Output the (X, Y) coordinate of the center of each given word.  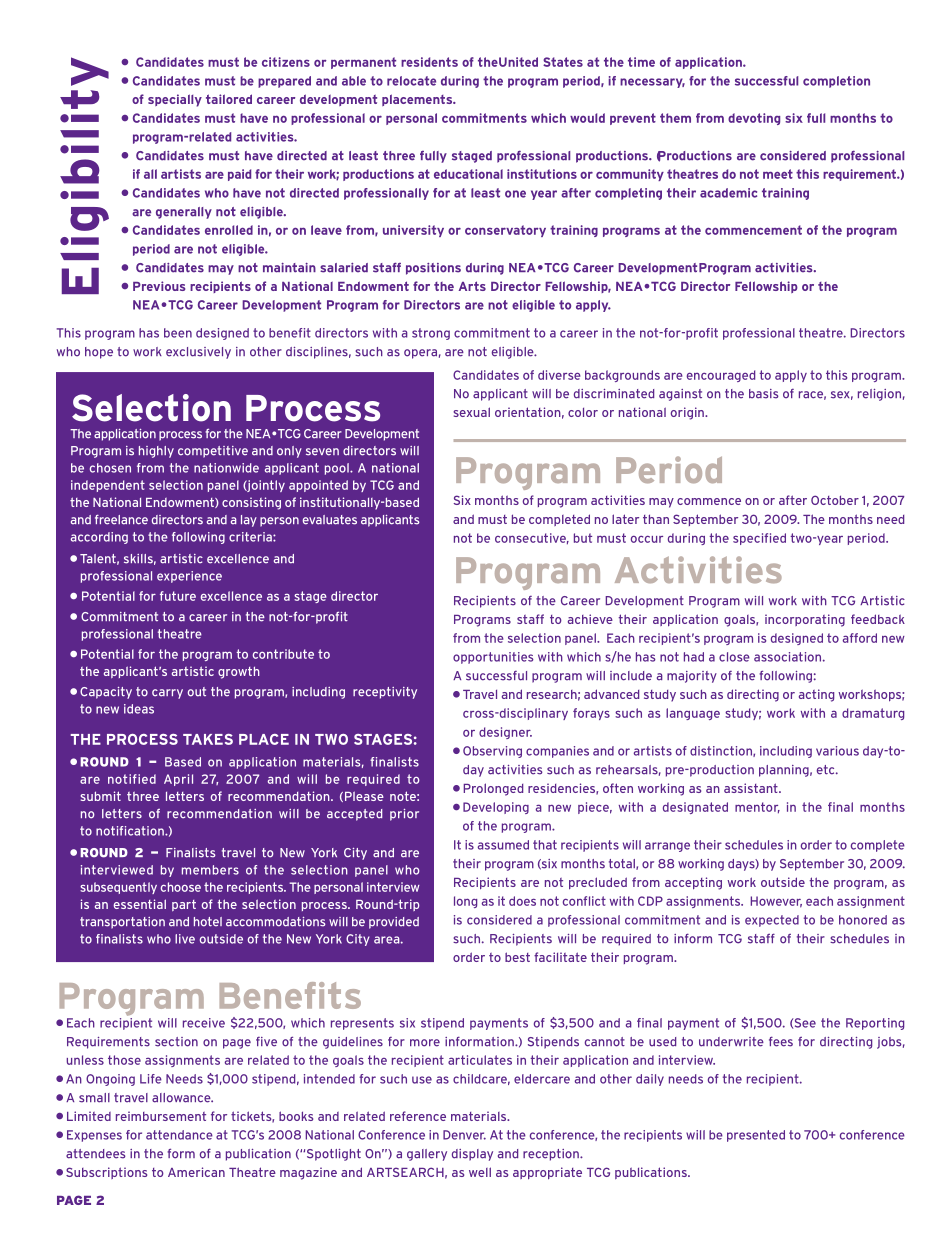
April (178, 780)
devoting (754, 119)
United (518, 62)
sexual (471, 412)
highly (156, 452)
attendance (179, 1135)
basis (764, 394)
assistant (752, 788)
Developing (496, 808)
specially (175, 100)
